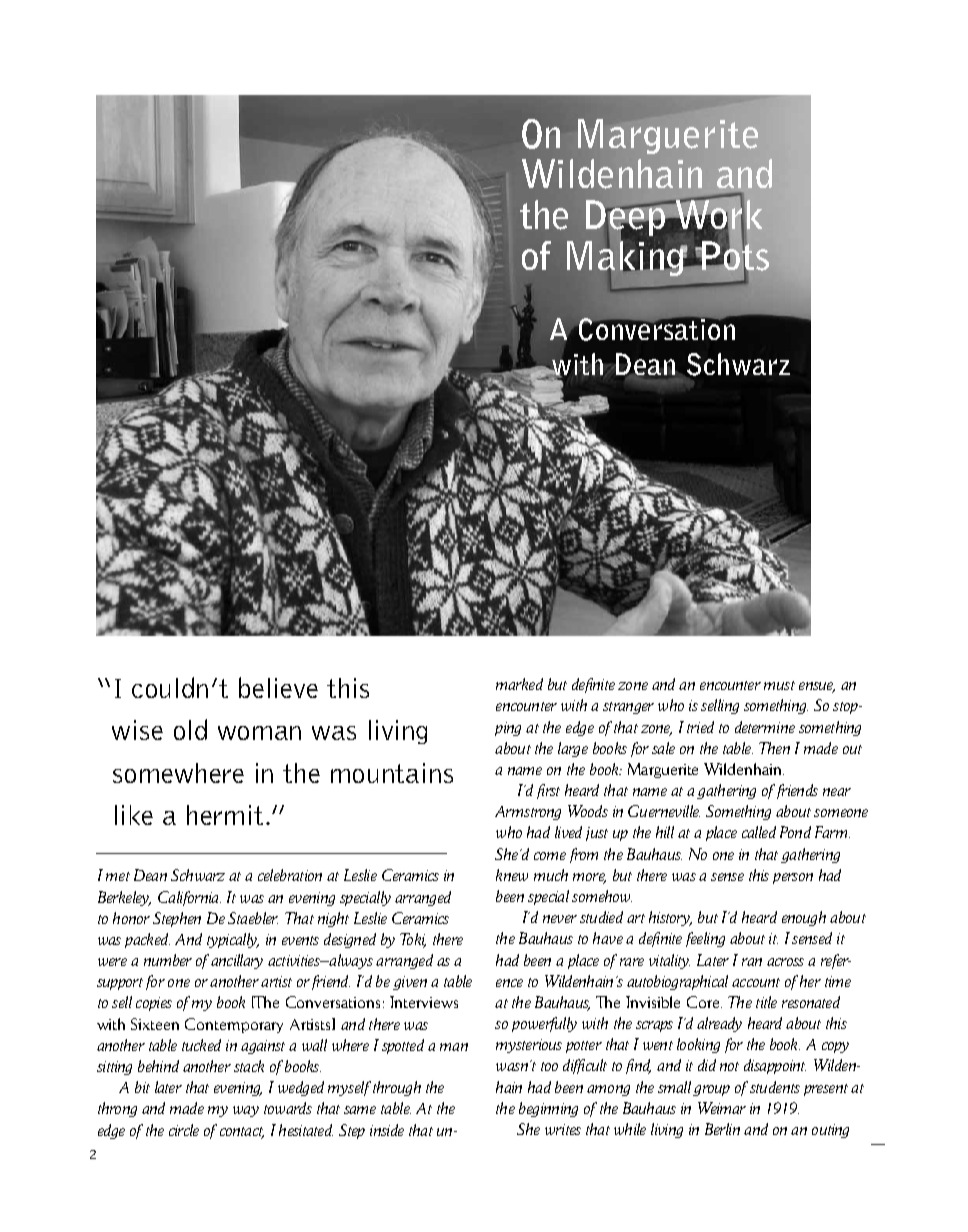  What do you see at coordinates (779, 685) in the screenshot?
I see `must` at bounding box center [779, 685].
